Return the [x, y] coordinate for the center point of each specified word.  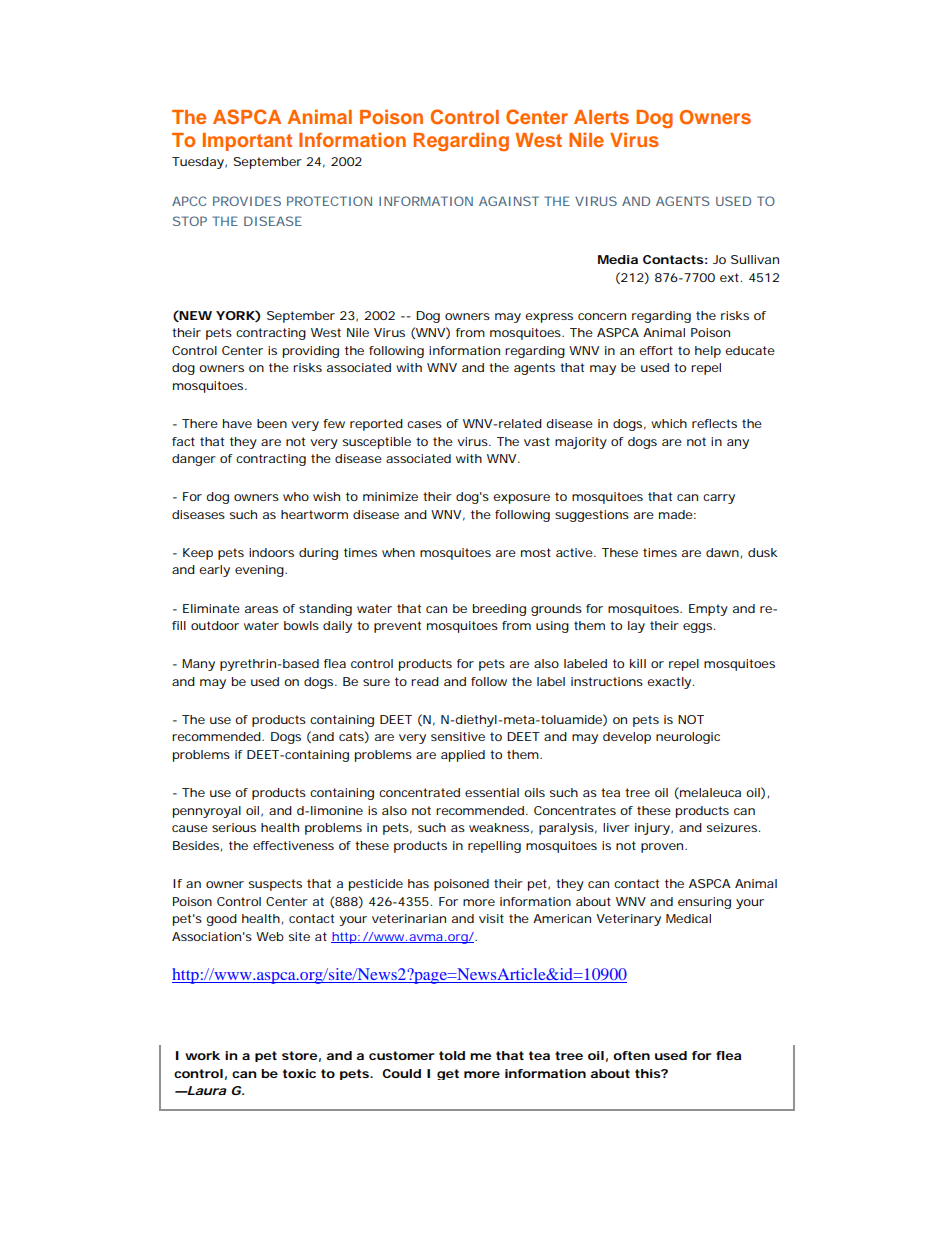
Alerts [601, 117]
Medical [688, 918]
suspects [275, 885]
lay [636, 627]
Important [247, 142]
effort [656, 350]
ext [729, 277]
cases [424, 424]
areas [261, 609]
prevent [397, 627]
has [418, 883]
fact [183, 441]
